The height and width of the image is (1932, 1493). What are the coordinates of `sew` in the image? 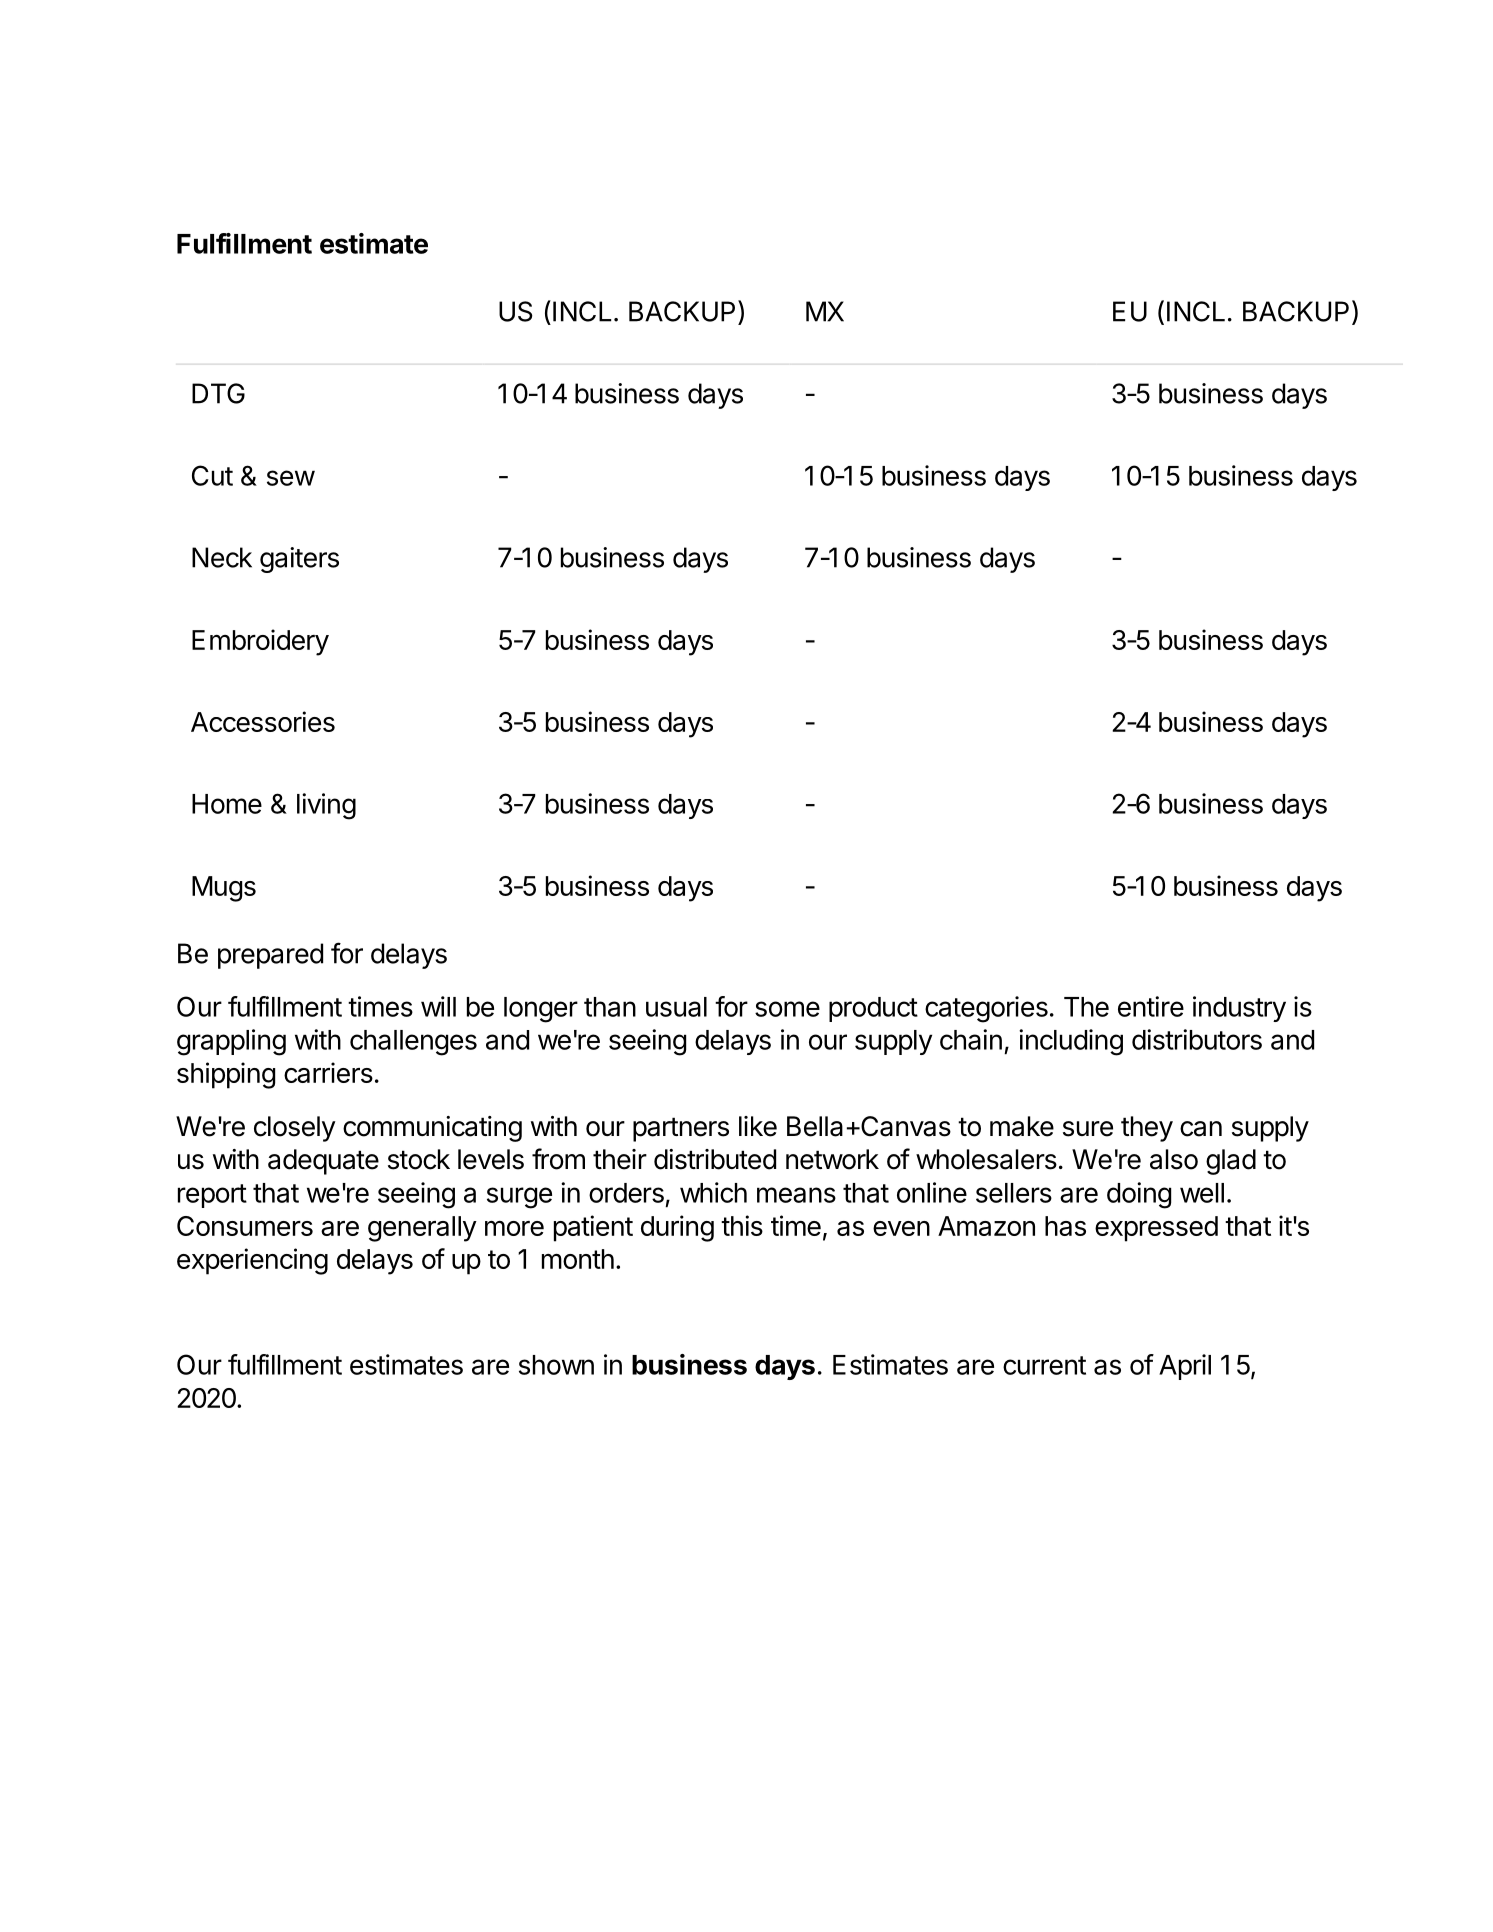 It's located at (291, 478).
